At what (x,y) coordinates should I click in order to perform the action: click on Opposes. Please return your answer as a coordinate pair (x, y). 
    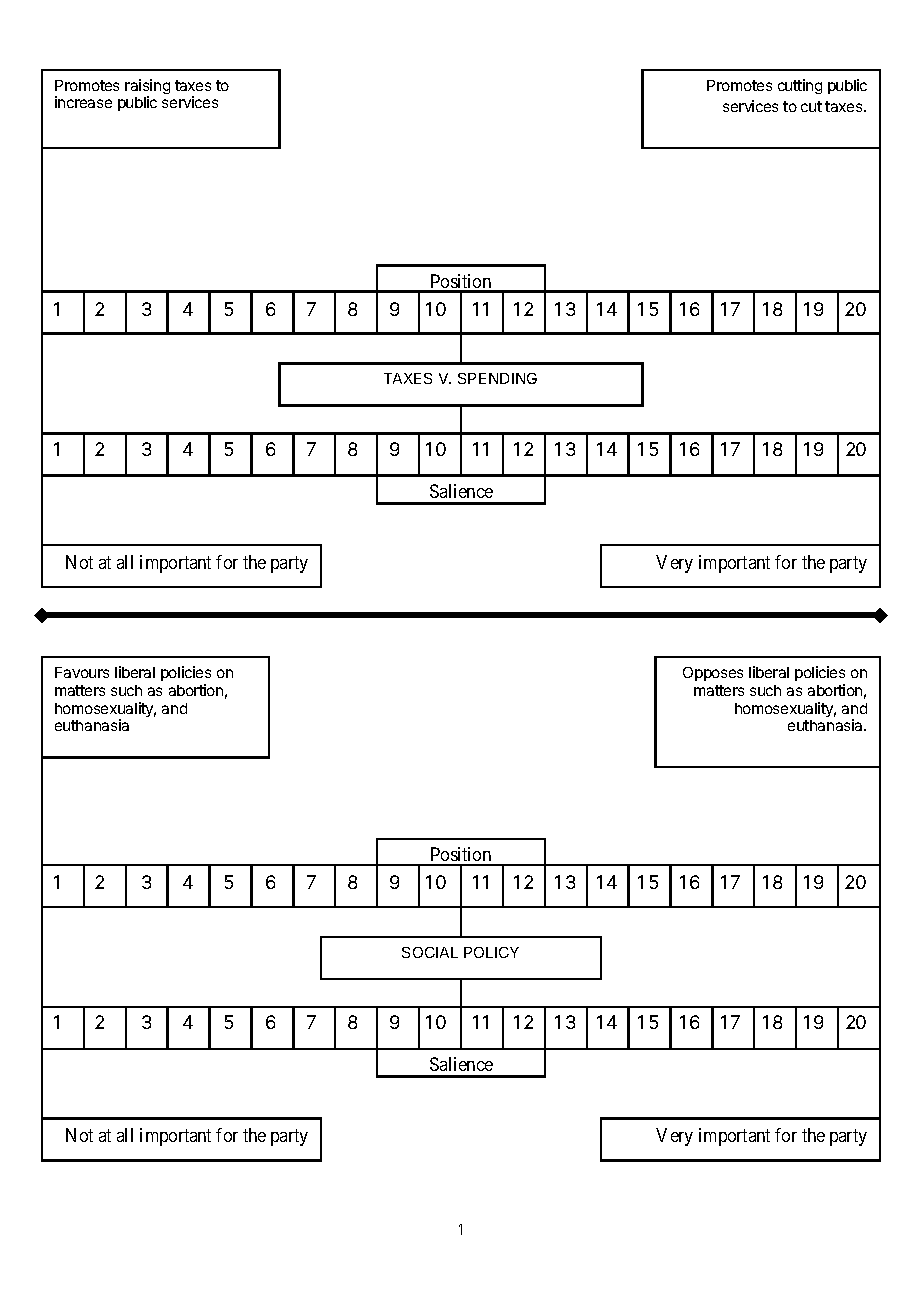
    Looking at the image, I should click on (713, 674).
